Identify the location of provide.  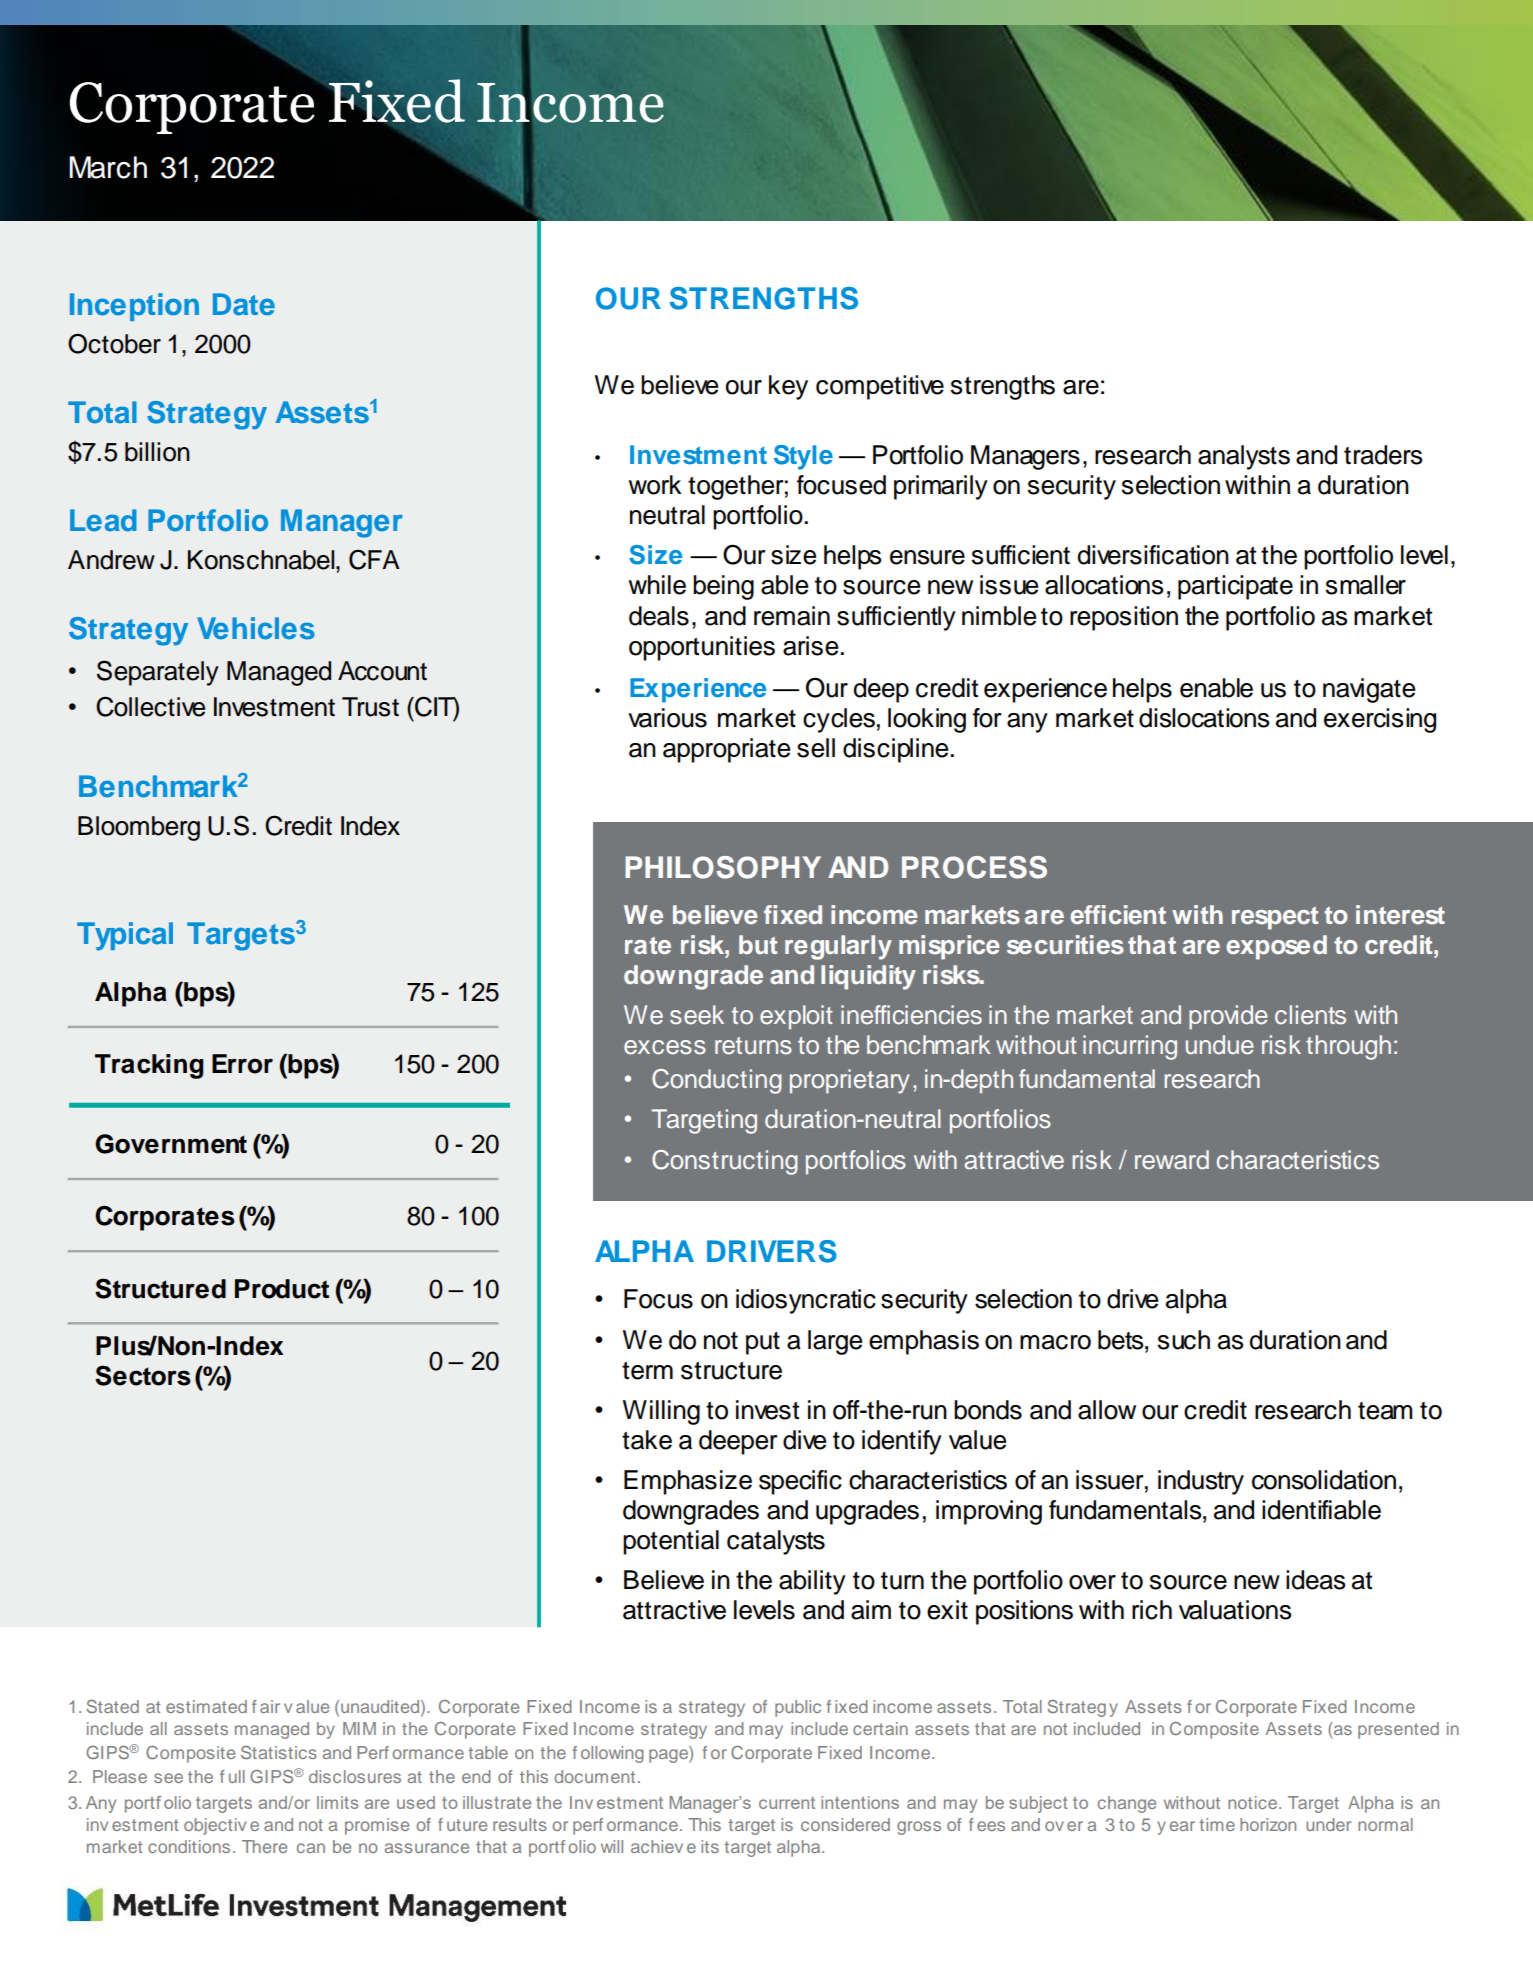
(1228, 1017).
